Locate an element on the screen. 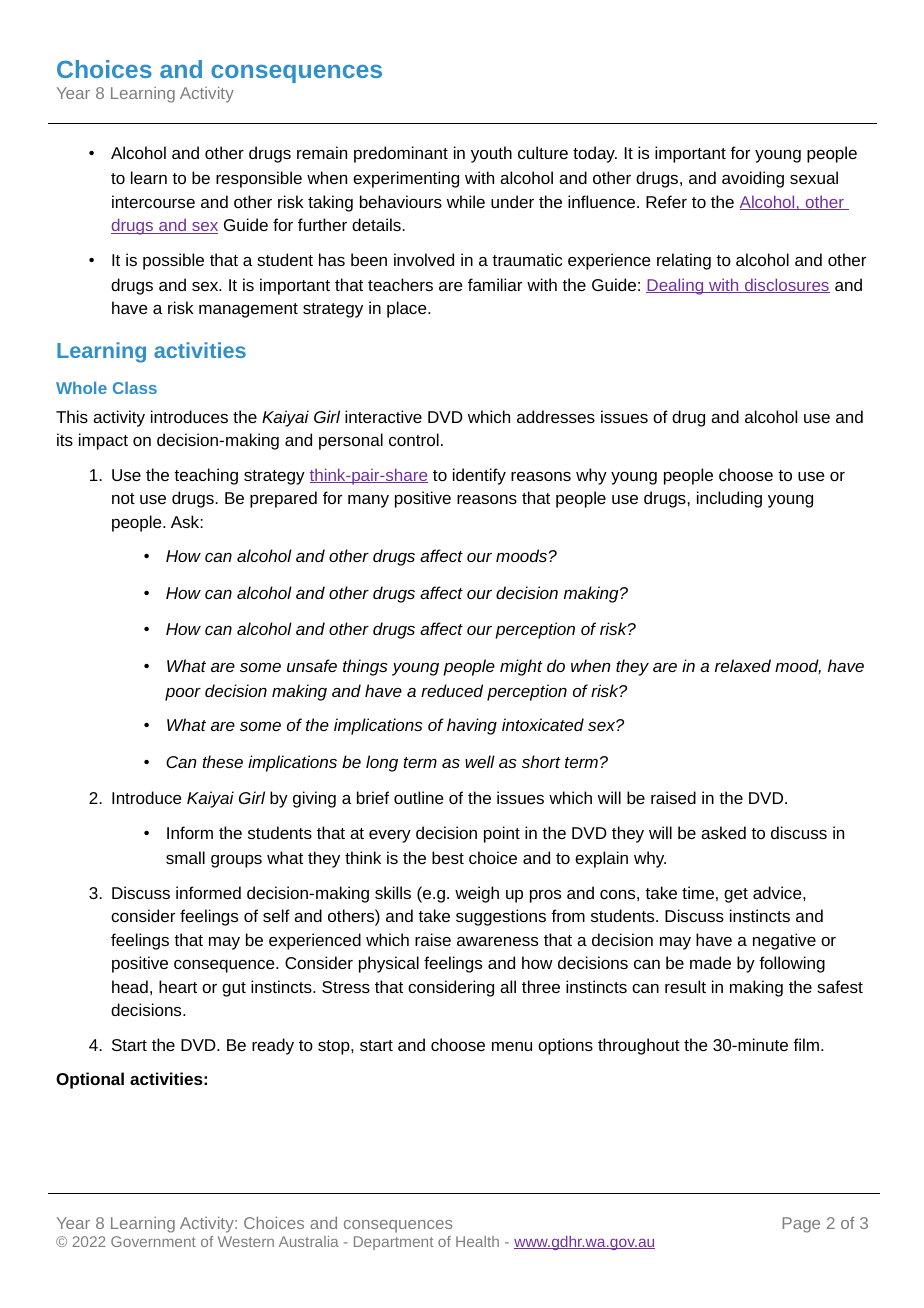  impact is located at coordinates (103, 441).
